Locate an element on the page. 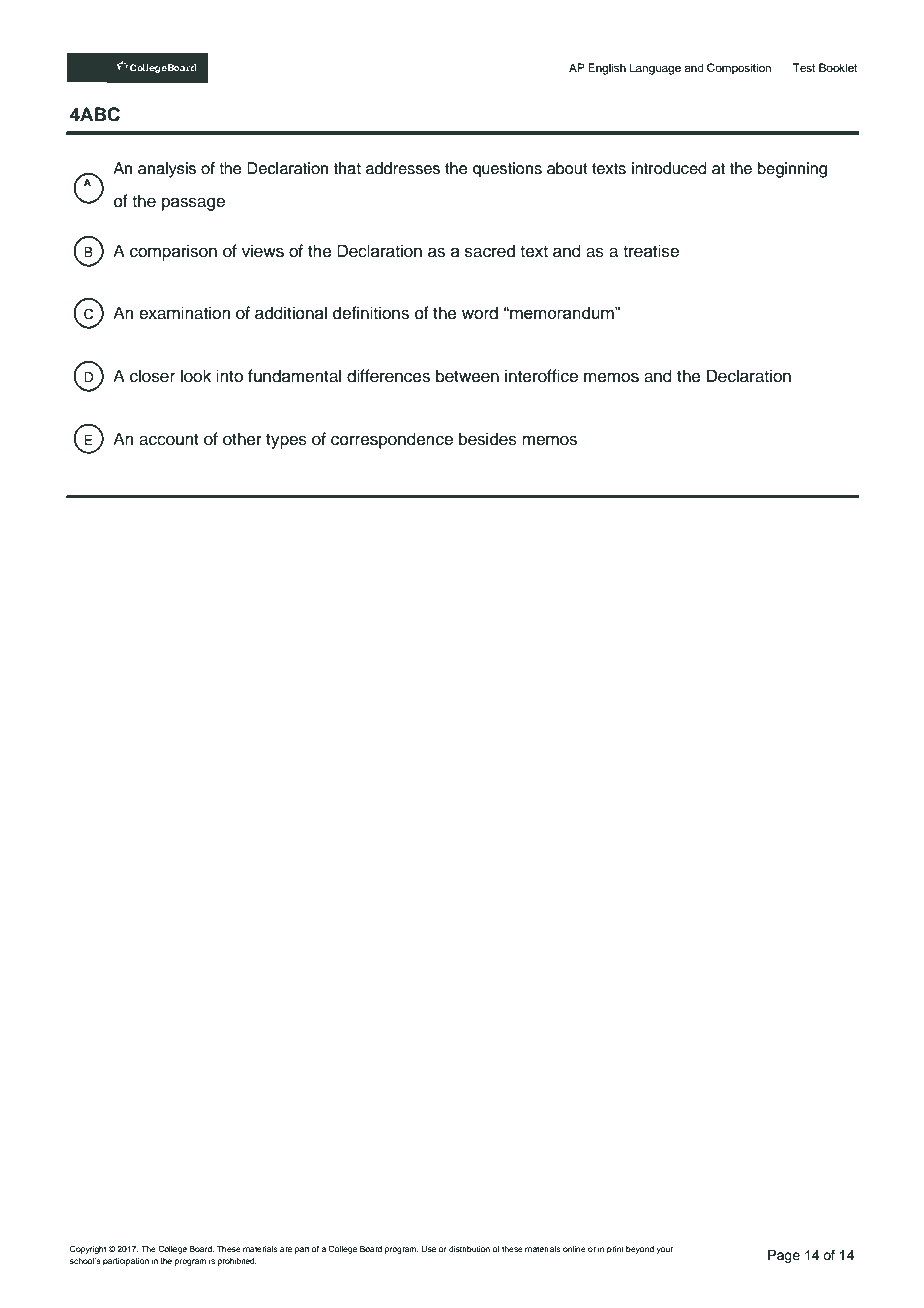 Image resolution: width=924 pixels, height=1308 pixels. are is located at coordinates (286, 1249).
